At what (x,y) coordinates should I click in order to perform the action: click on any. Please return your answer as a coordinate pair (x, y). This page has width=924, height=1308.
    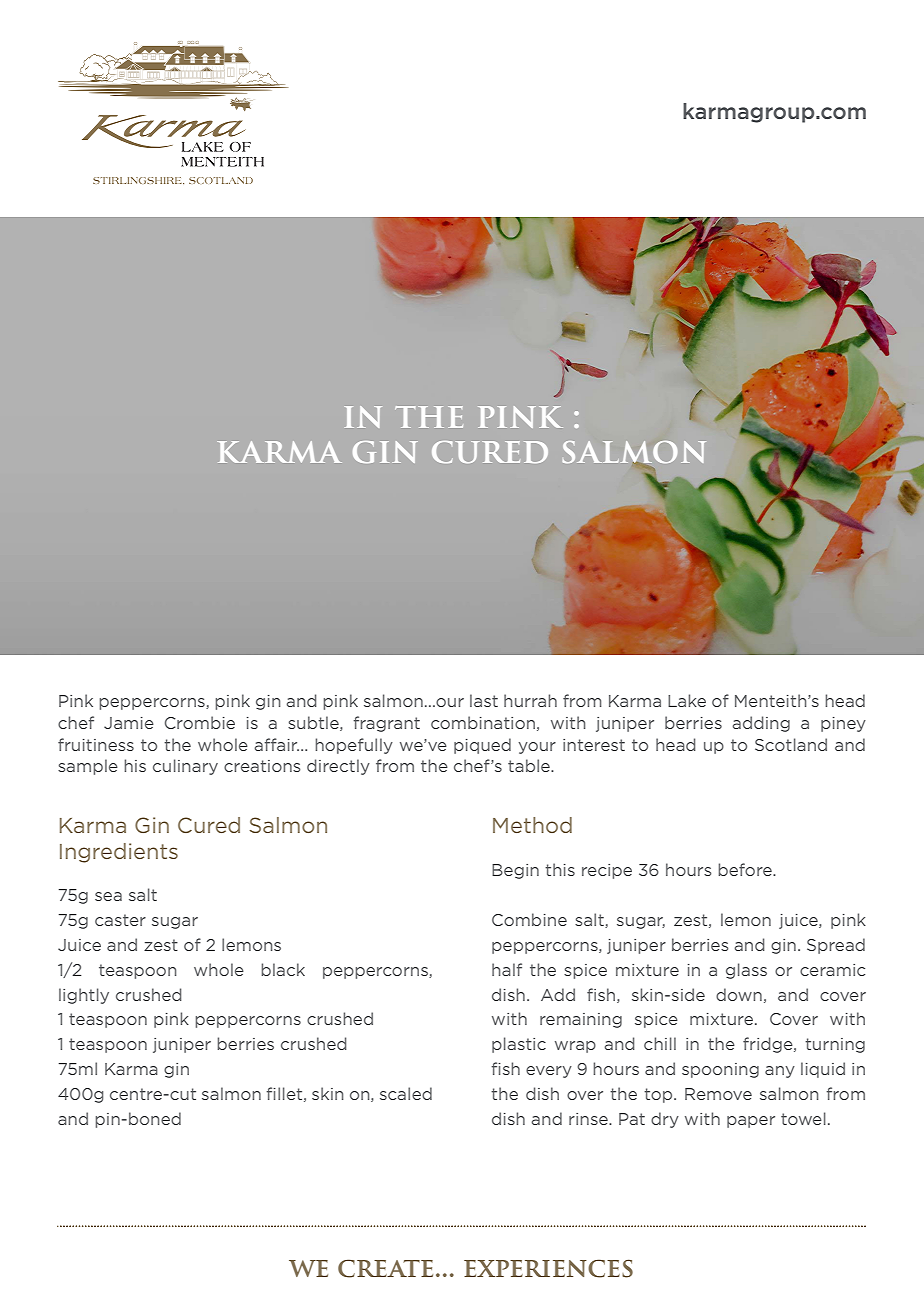
    Looking at the image, I should click on (780, 1072).
